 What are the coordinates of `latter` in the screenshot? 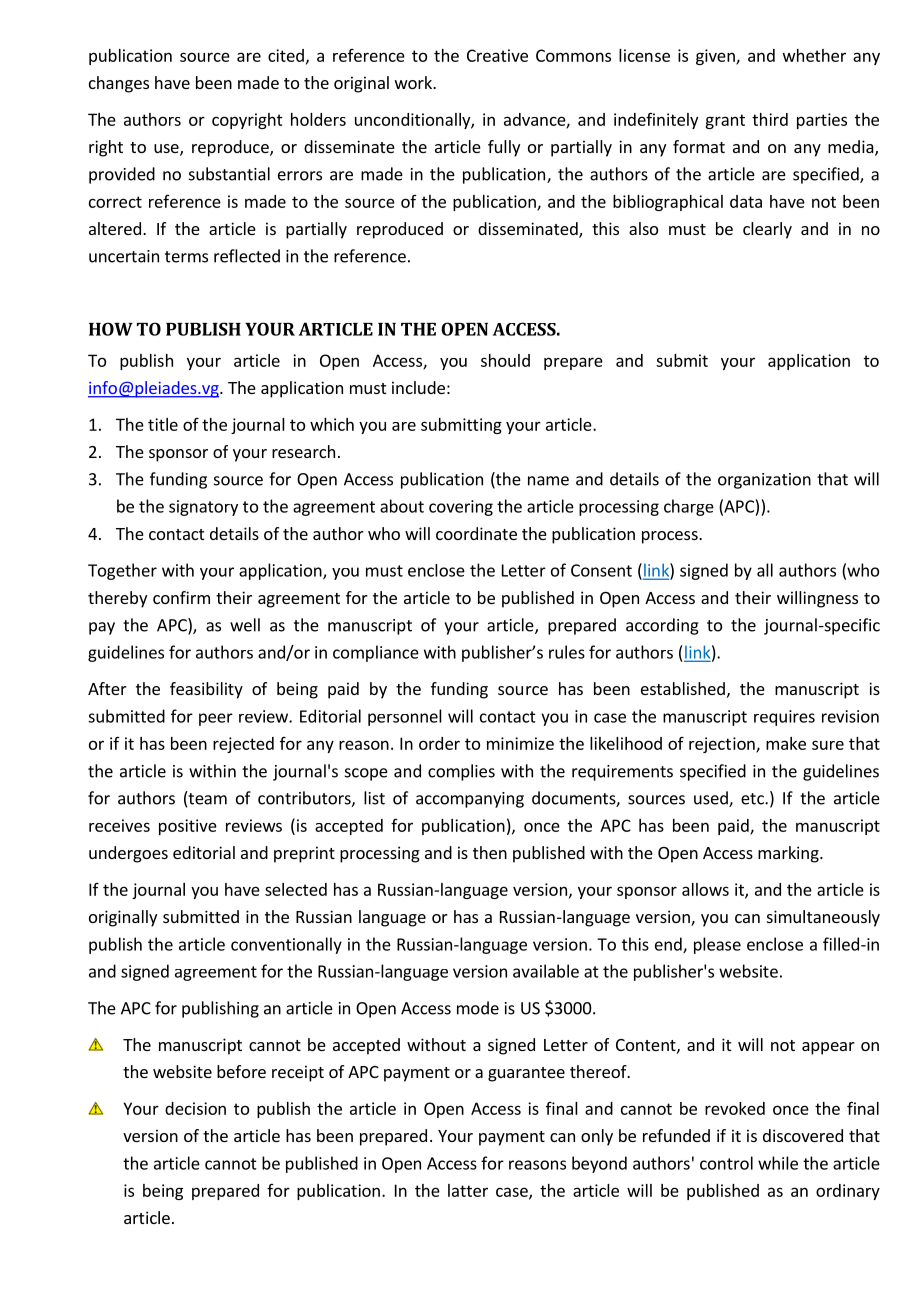 It's located at (468, 1190).
